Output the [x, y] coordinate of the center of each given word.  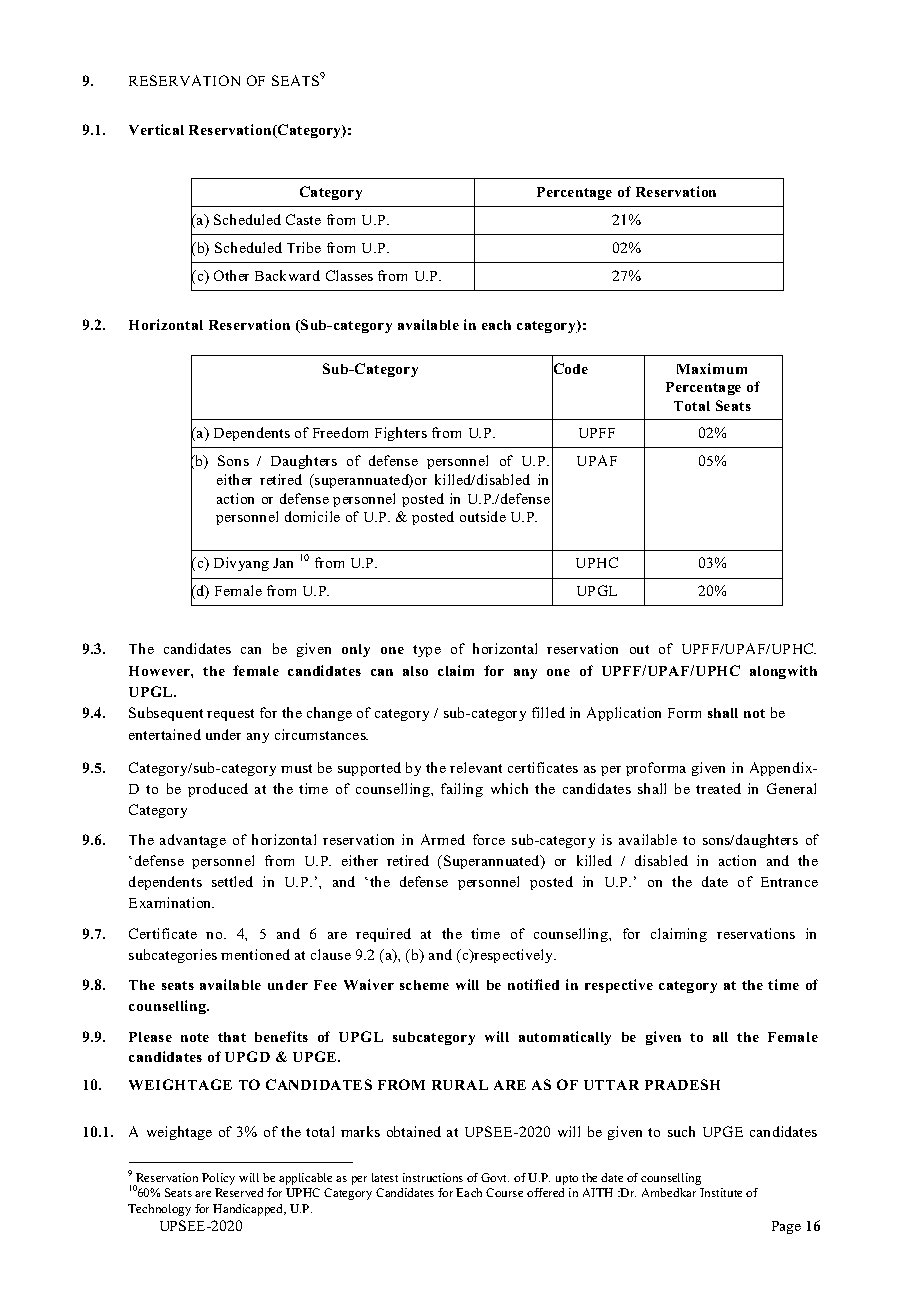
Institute [721, 1192]
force [489, 839]
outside [483, 516]
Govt [495, 1177]
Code [570, 369]
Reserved [239, 1192]
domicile [312, 516]
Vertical [156, 129]
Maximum [712, 368]
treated [718, 788]
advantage [193, 841]
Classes [349, 275]
